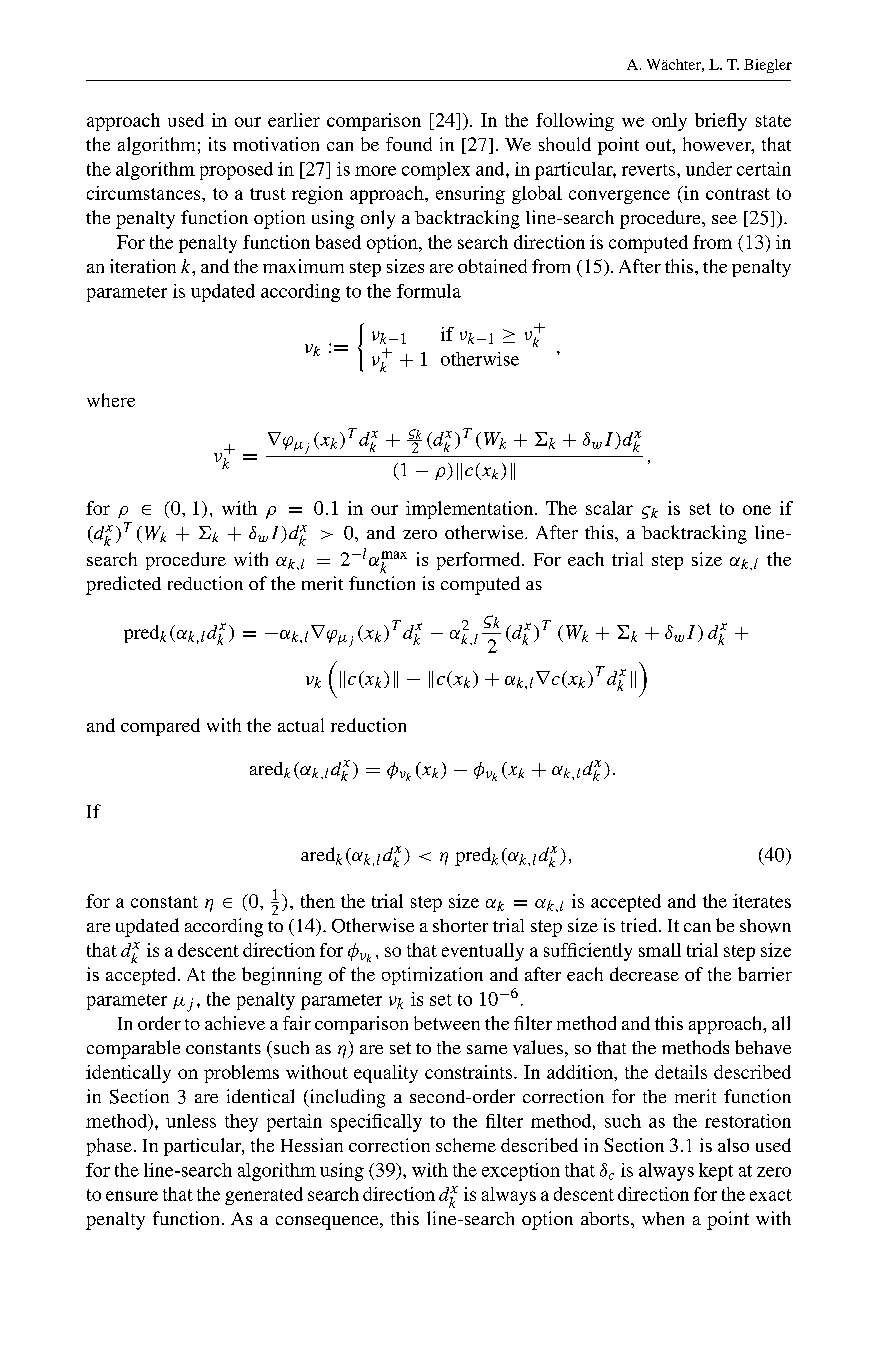 Image resolution: width=896 pixels, height=1360 pixels. Describe the element at coordinates (716, 1172) in the screenshot. I see `kept` at that location.
